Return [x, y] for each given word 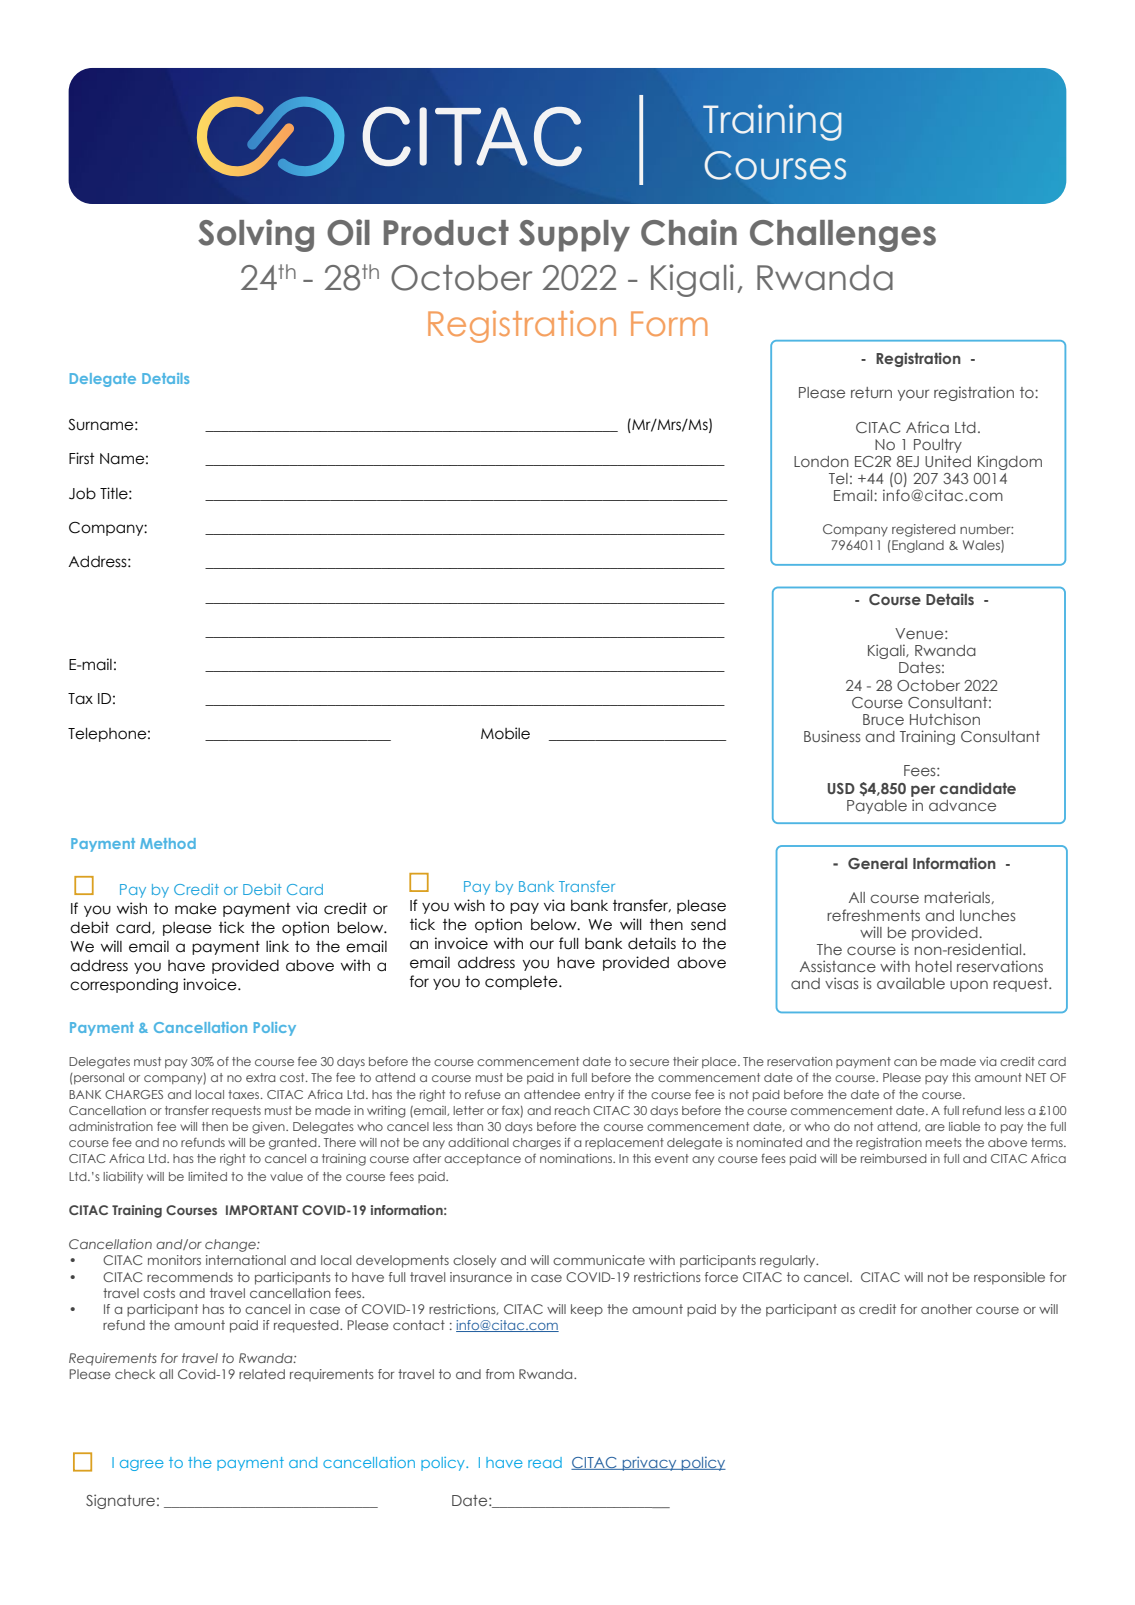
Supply [574, 236]
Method [168, 843]
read [545, 1462]
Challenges [843, 236]
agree [142, 1465]
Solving [256, 235]
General [878, 863]
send [708, 925]
